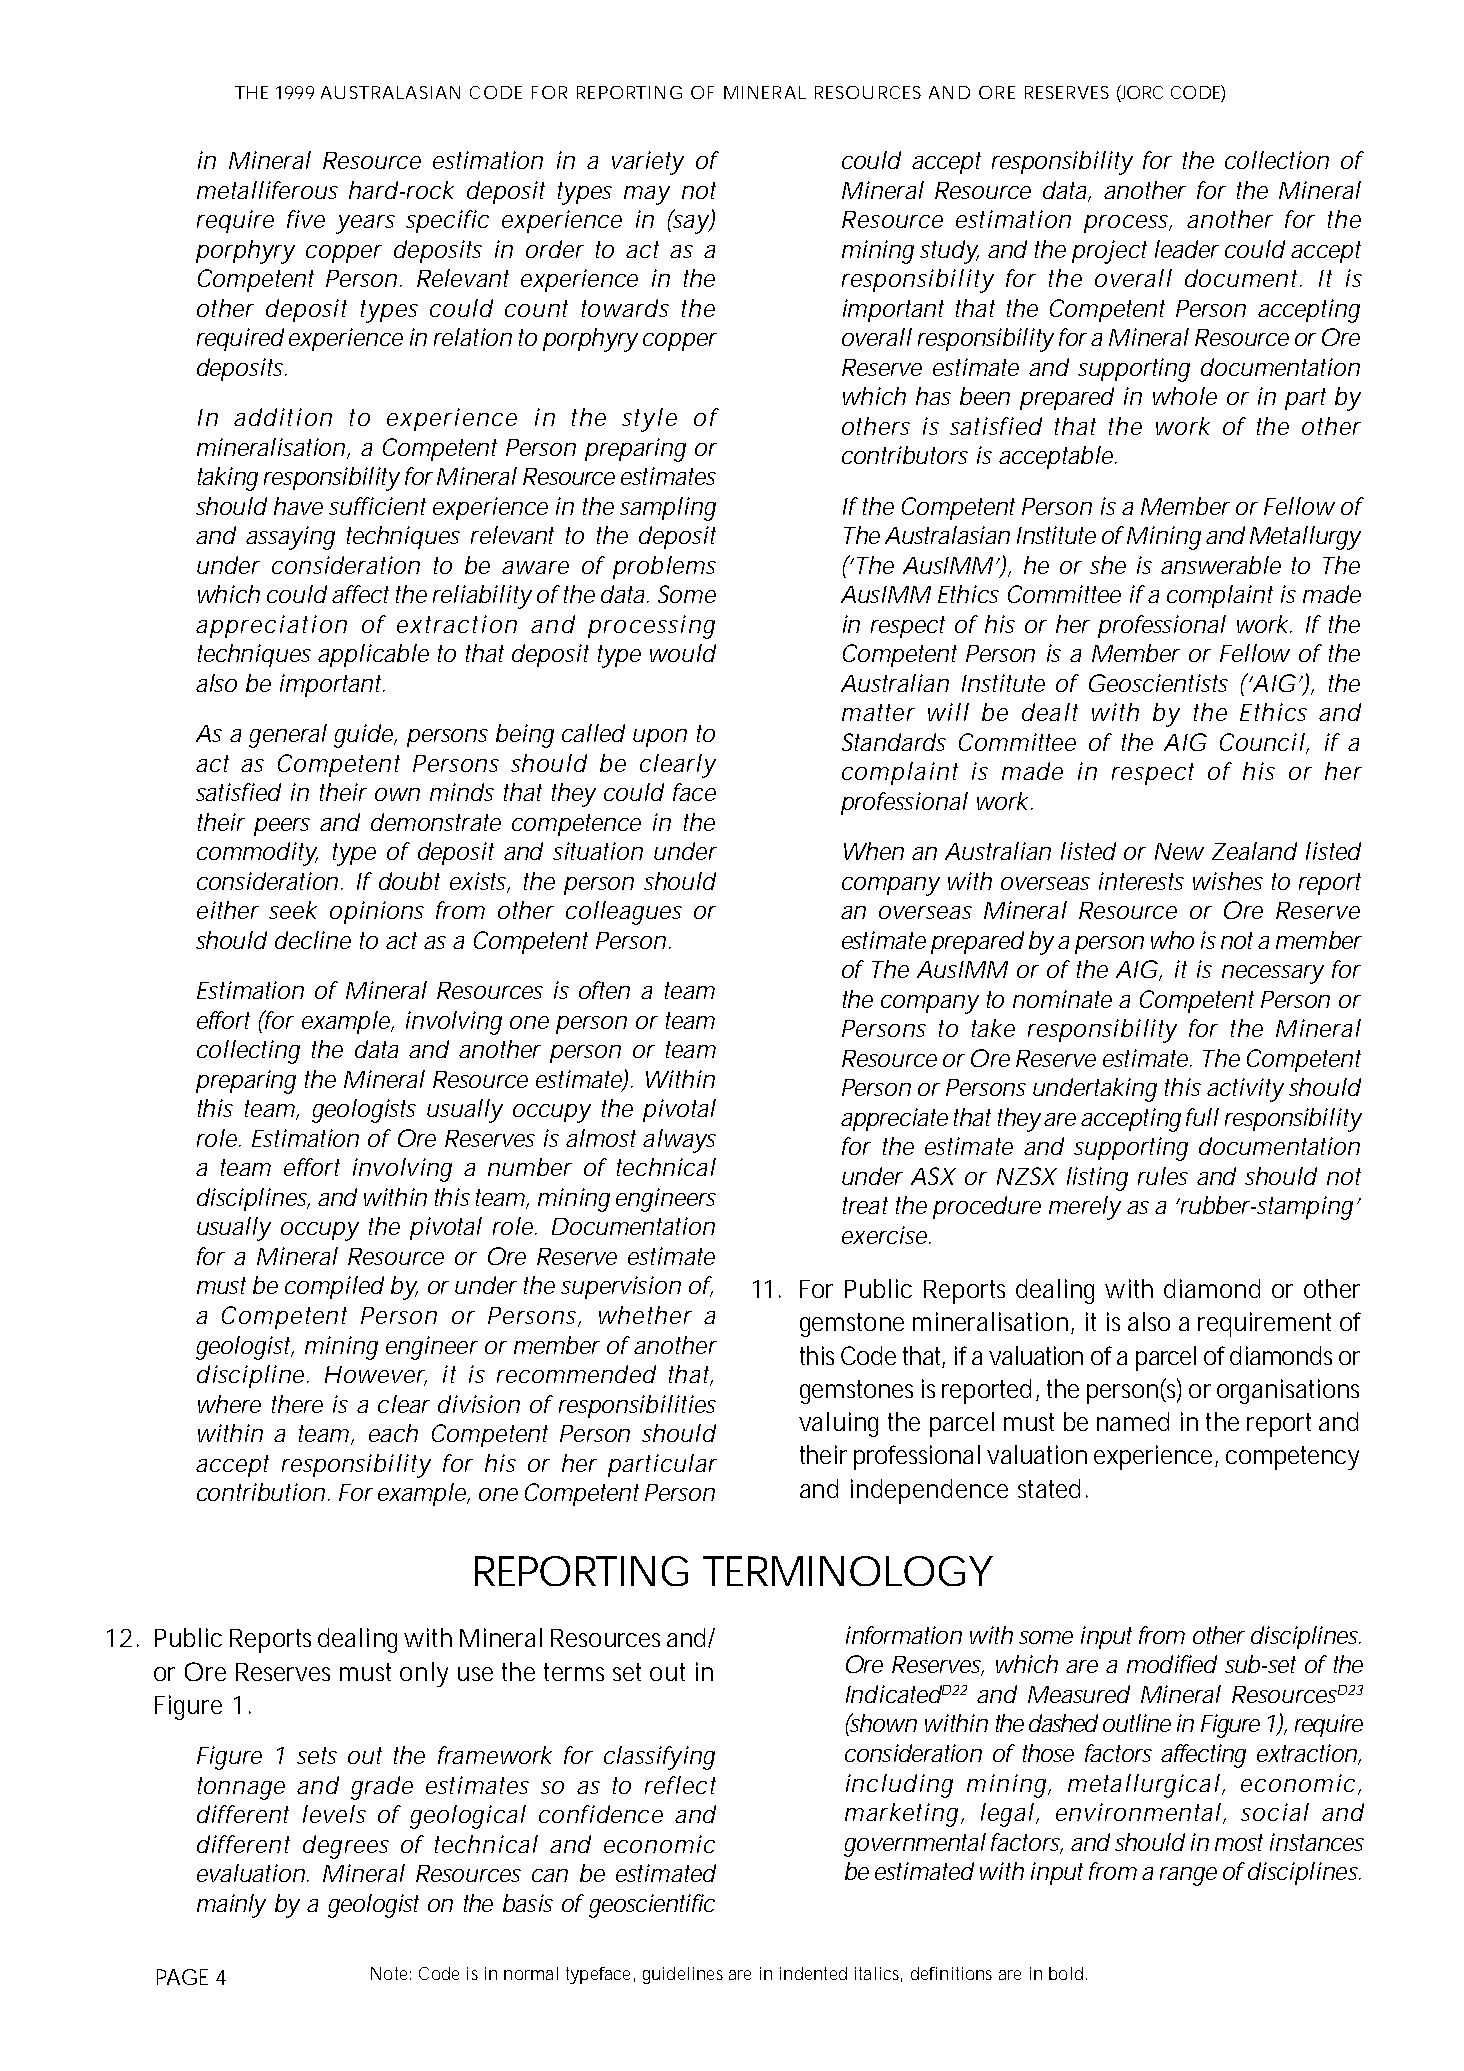 The height and width of the screenshot is (2071, 1464). I want to click on only, so click(424, 1674).
